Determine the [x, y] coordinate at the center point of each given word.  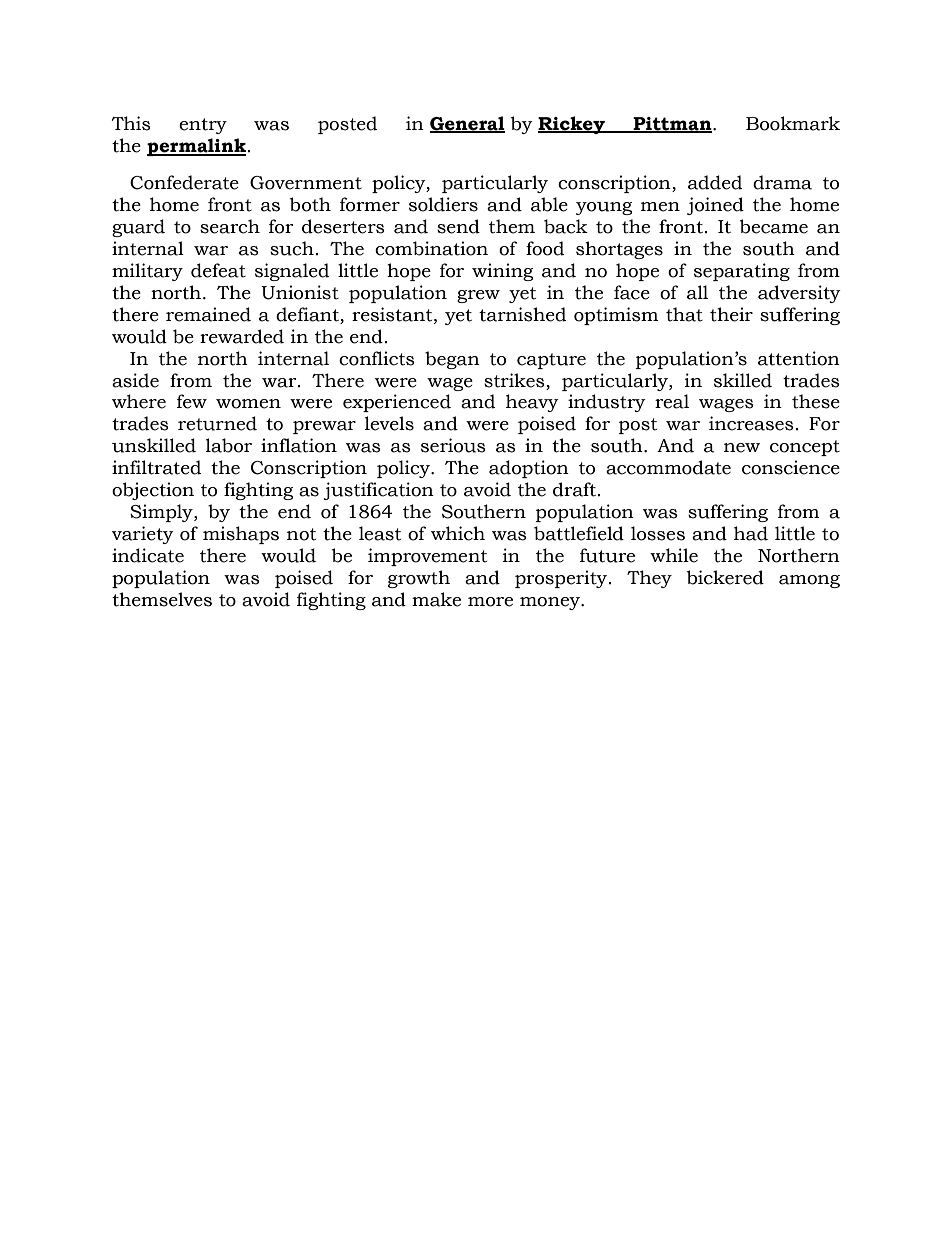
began [452, 360]
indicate [148, 555]
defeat [218, 270]
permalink [198, 147]
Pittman [673, 124]
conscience [791, 467]
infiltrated [156, 467]
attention [799, 358]
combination [431, 248]
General [467, 124]
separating [742, 272]
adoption [529, 469]
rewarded [242, 336]
